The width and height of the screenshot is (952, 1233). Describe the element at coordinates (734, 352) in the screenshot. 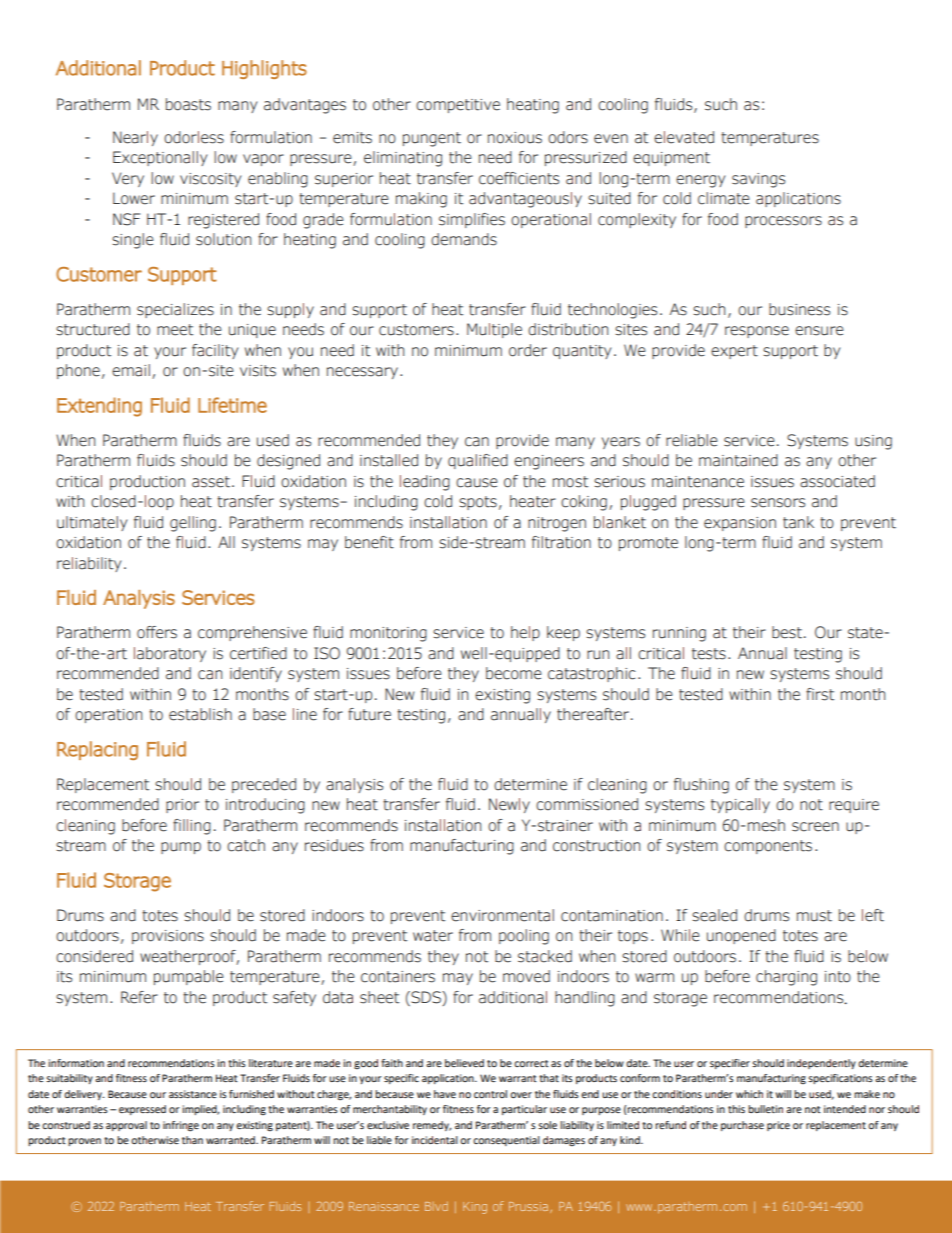

I see `expert` at that location.
